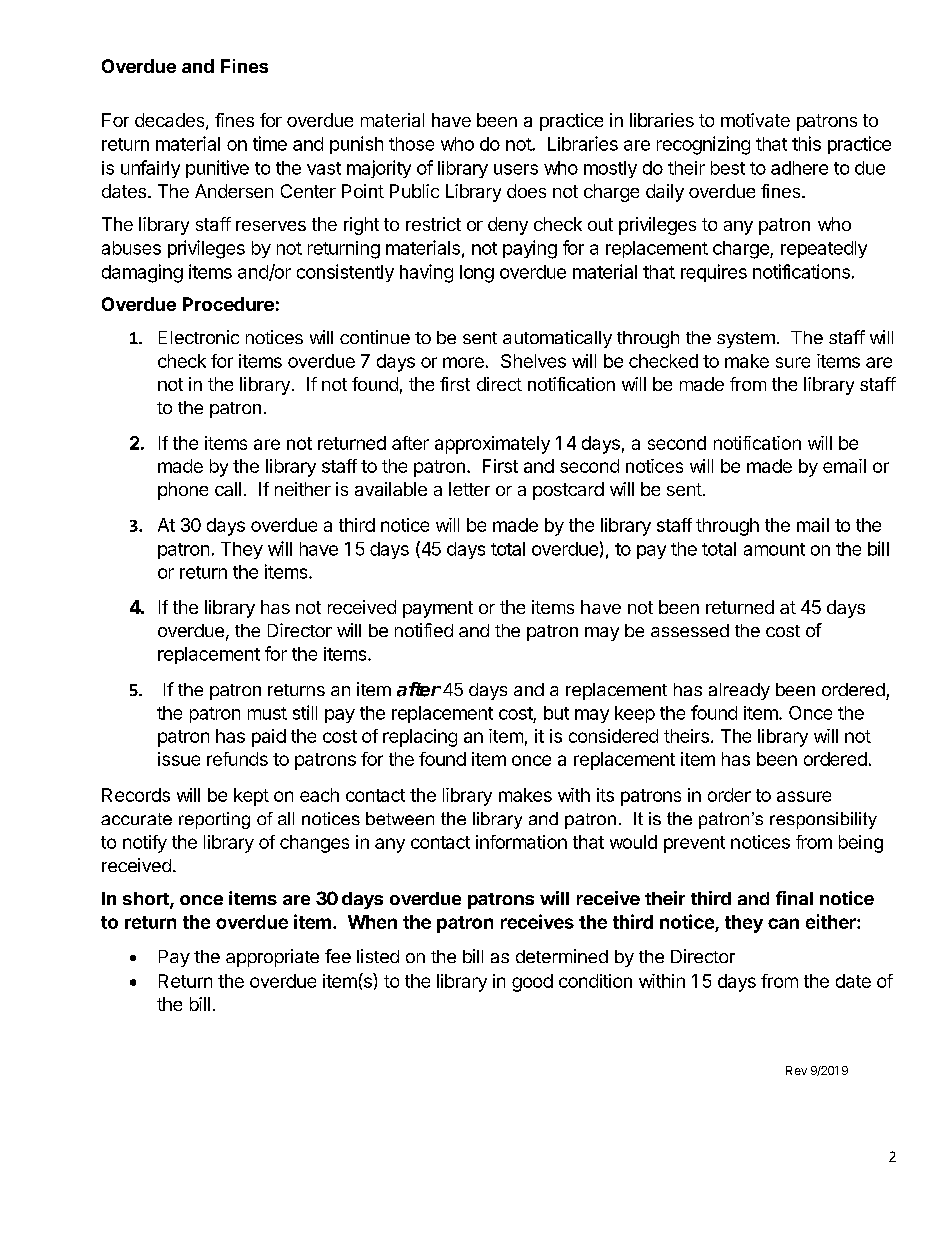 The height and width of the image is (1233, 952). I want to click on already, so click(739, 691).
